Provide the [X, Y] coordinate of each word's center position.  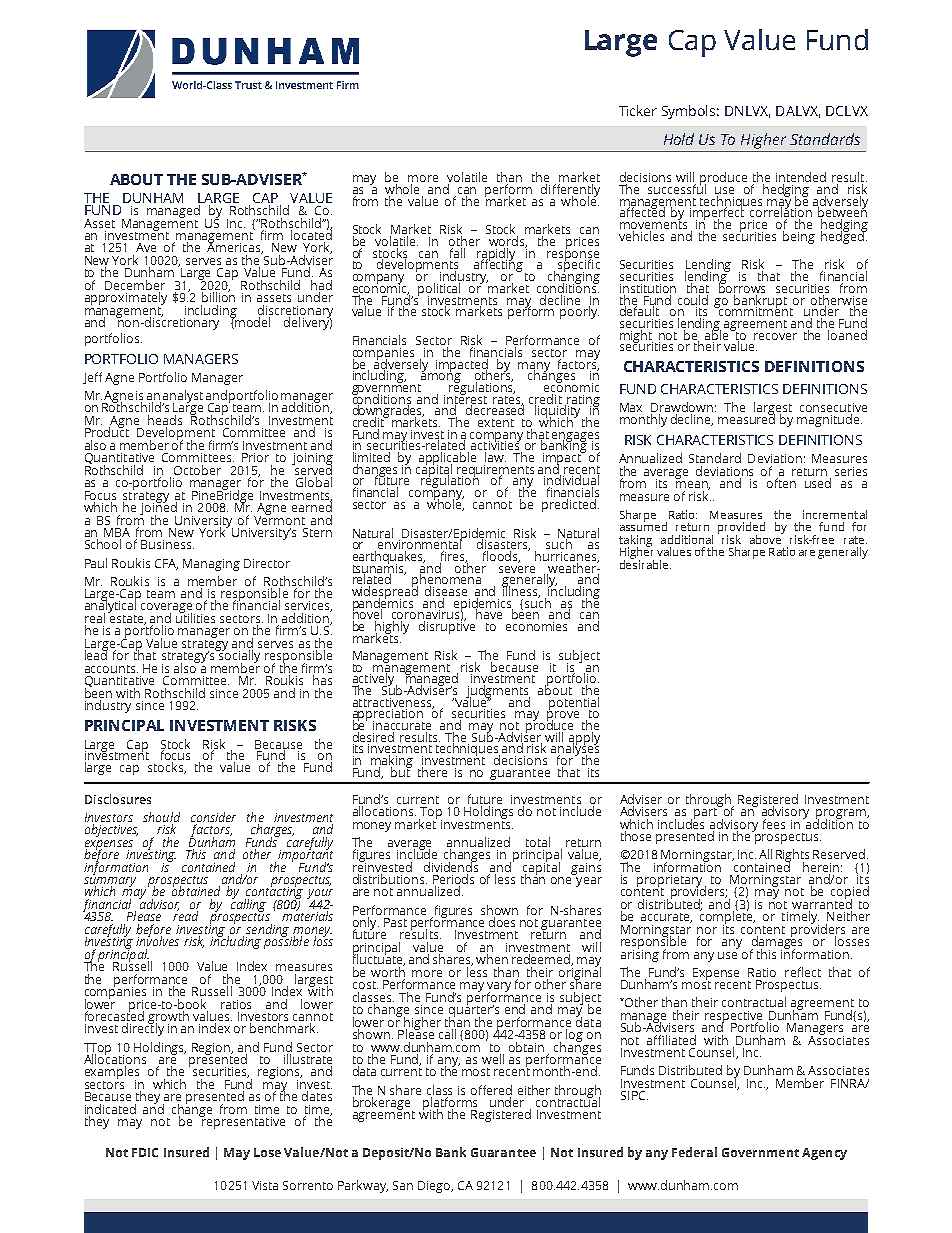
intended [801, 178]
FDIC [145, 1152]
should [161, 817]
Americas [235, 247]
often [781, 483]
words [508, 242]
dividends [451, 866]
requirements [495, 472]
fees [774, 824]
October [197, 470]
